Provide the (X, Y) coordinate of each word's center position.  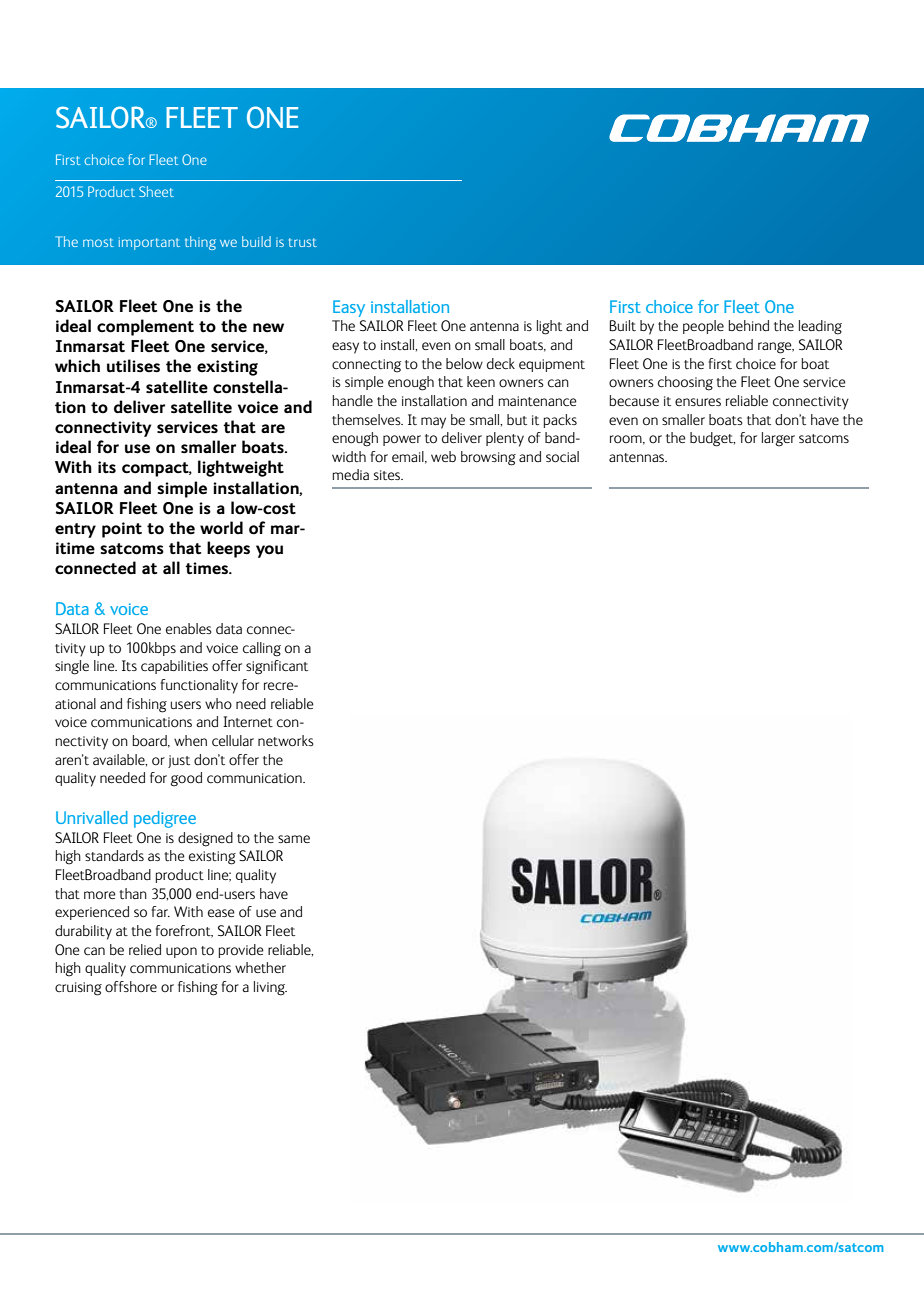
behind (749, 326)
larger (778, 439)
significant (277, 667)
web (443, 456)
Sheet (156, 191)
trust (303, 242)
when (190, 740)
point (122, 530)
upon (181, 952)
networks (286, 741)
